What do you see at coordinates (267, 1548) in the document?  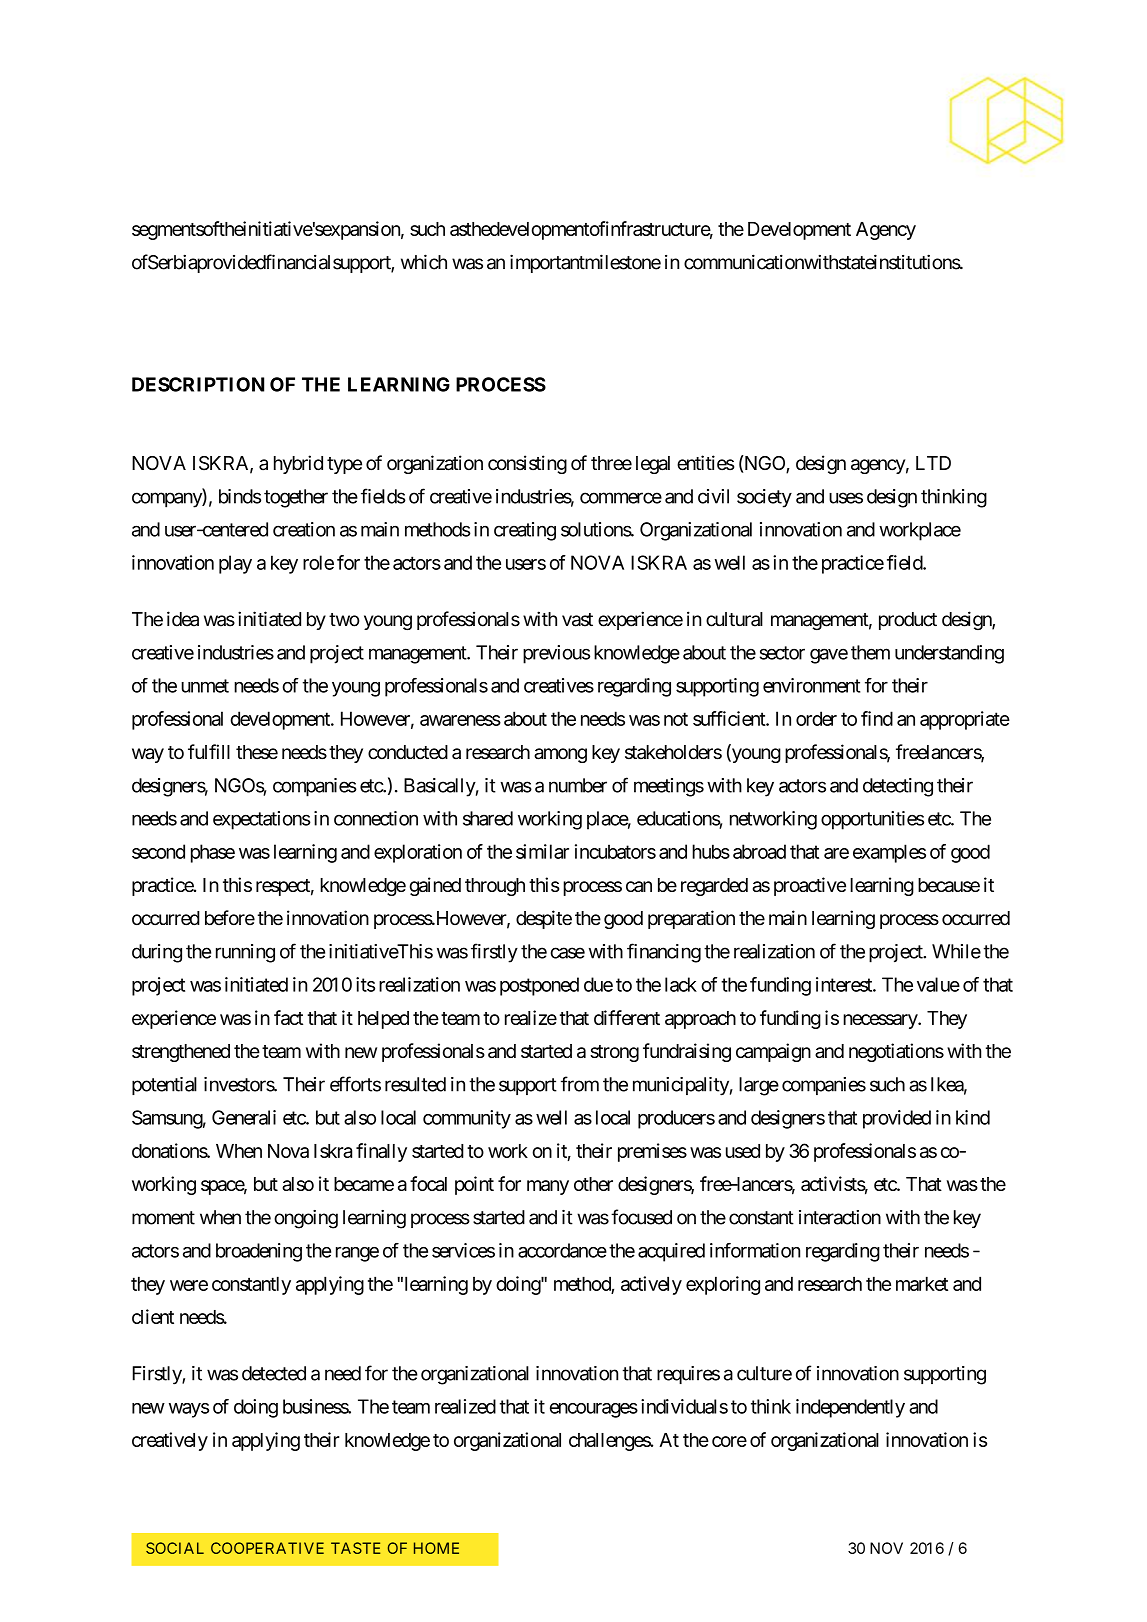 I see `COOPERATIVE` at bounding box center [267, 1548].
